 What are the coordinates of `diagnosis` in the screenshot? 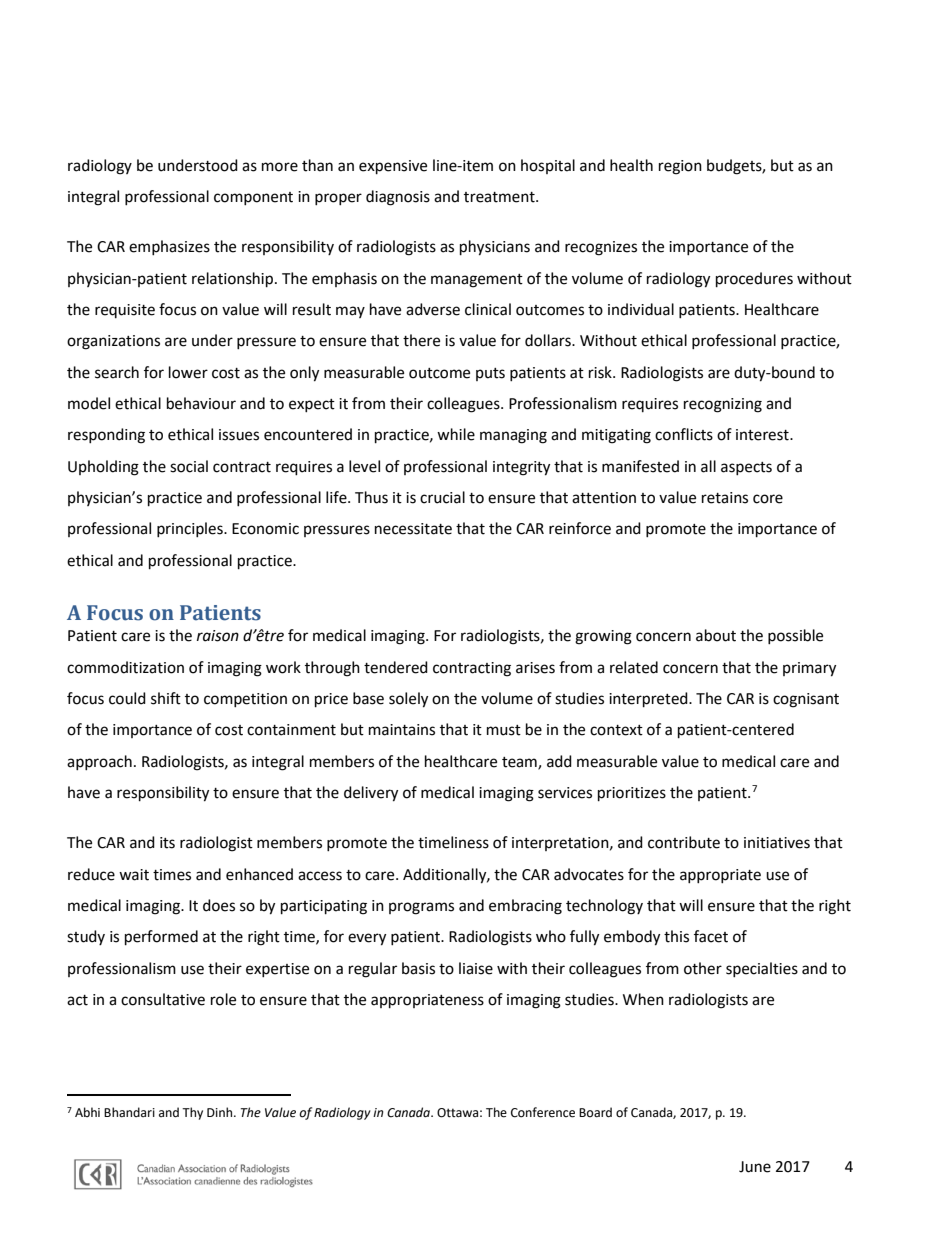 It's located at (398, 198).
